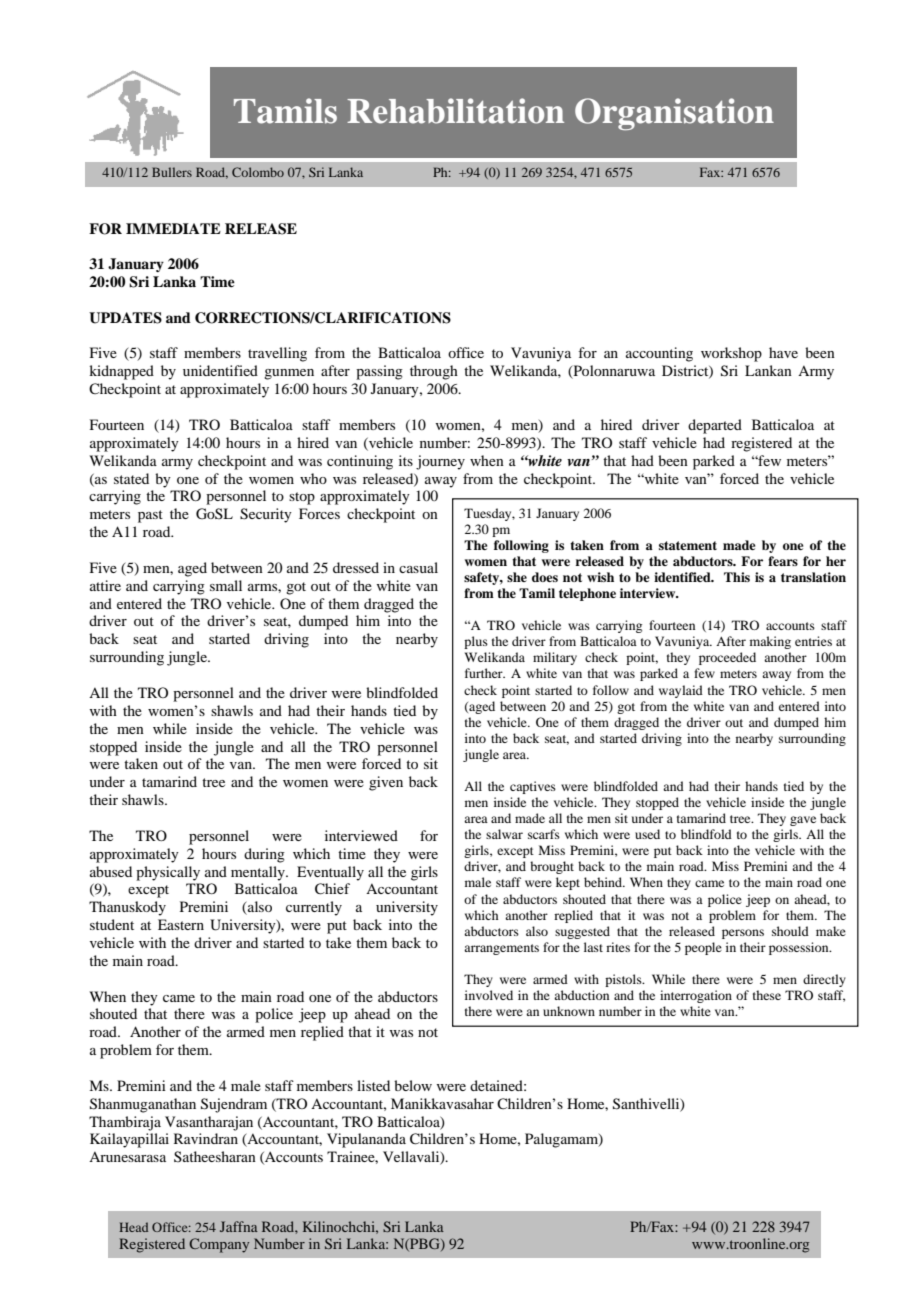 This screenshot has width=924, height=1308. What do you see at coordinates (150, 516) in the screenshot?
I see `past` at bounding box center [150, 516].
